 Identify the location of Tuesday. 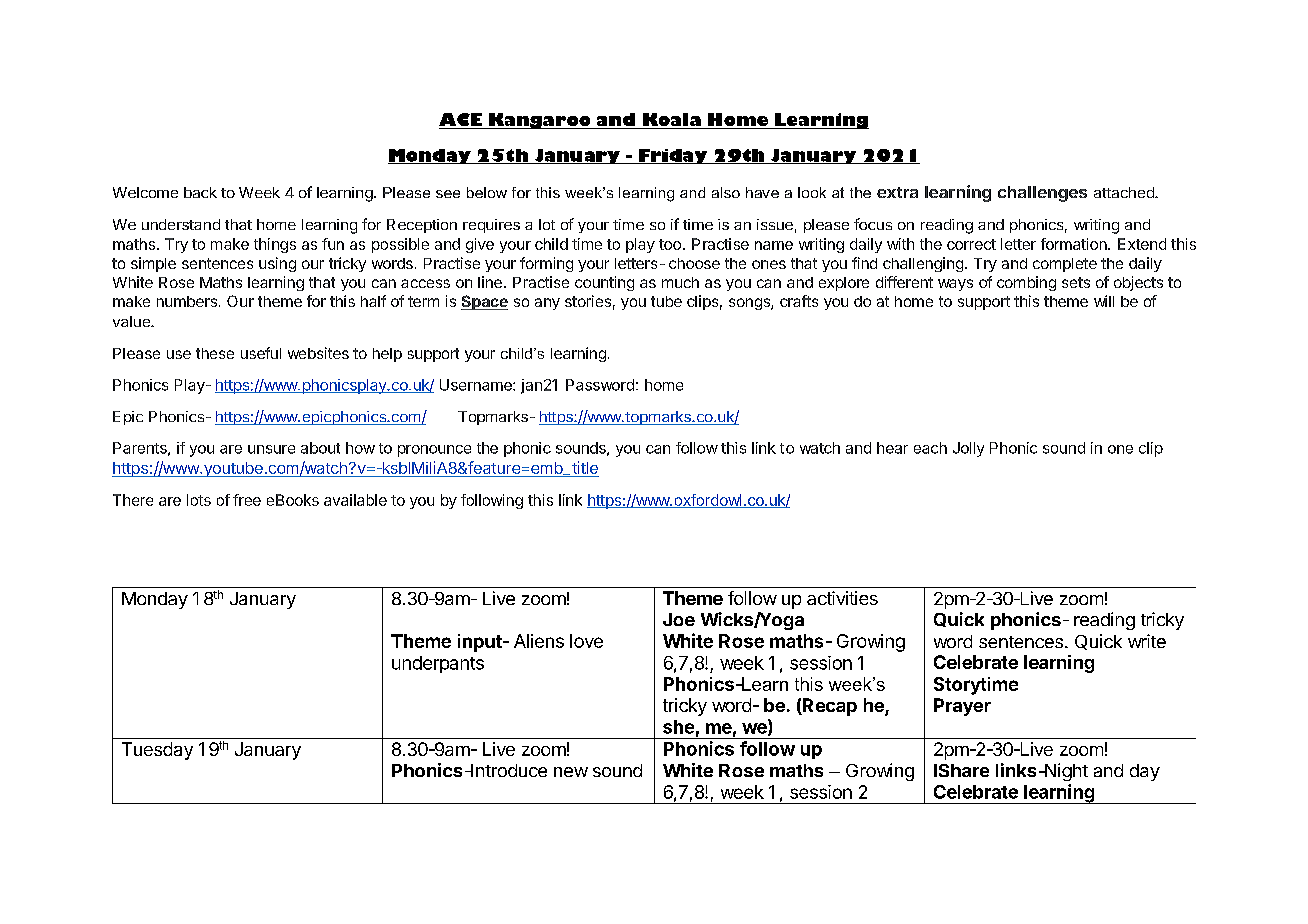
(157, 751).
